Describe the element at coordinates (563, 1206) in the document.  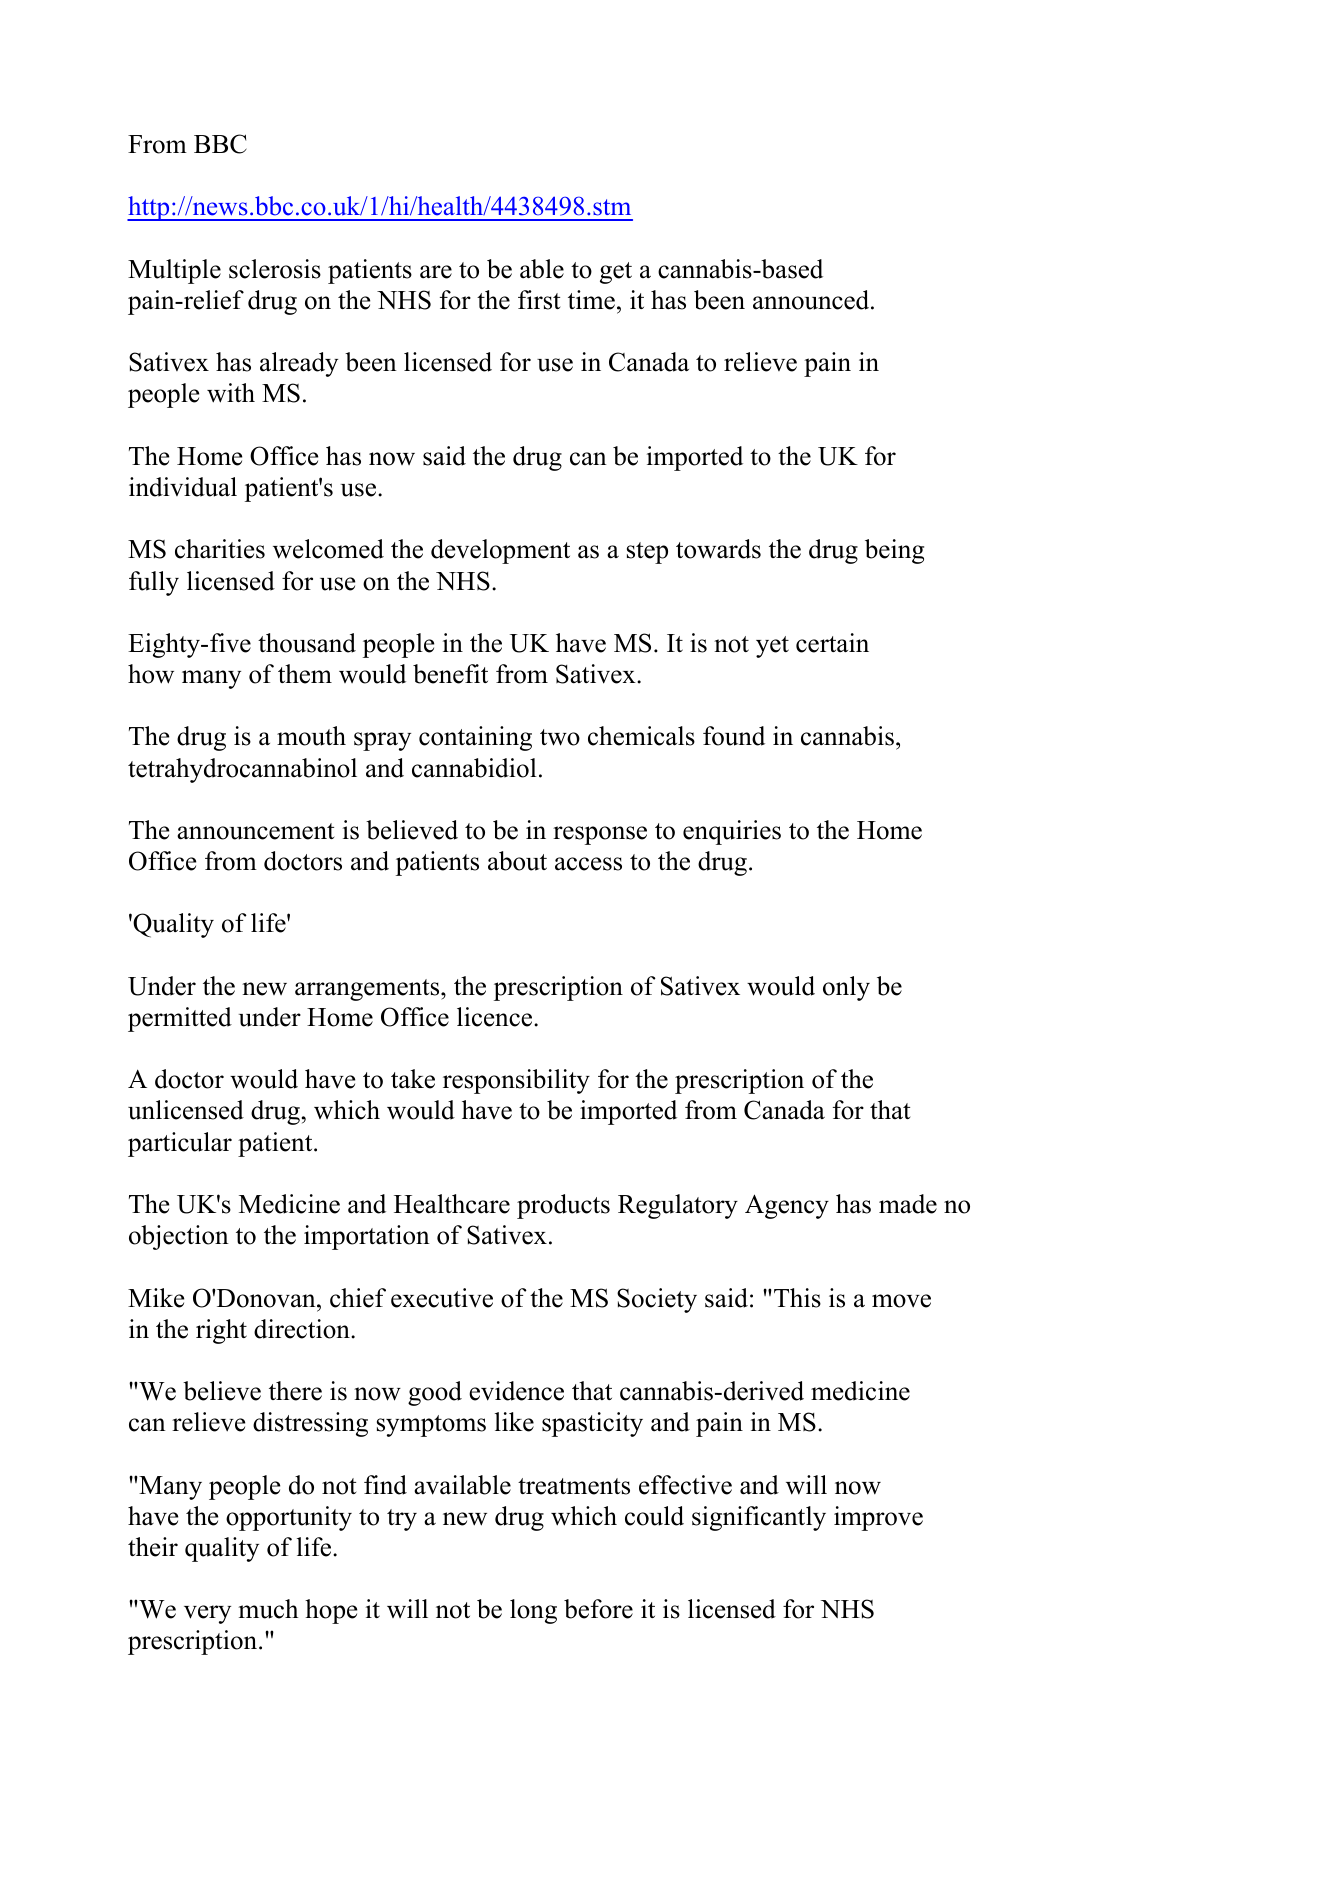
I see `products` at that location.
